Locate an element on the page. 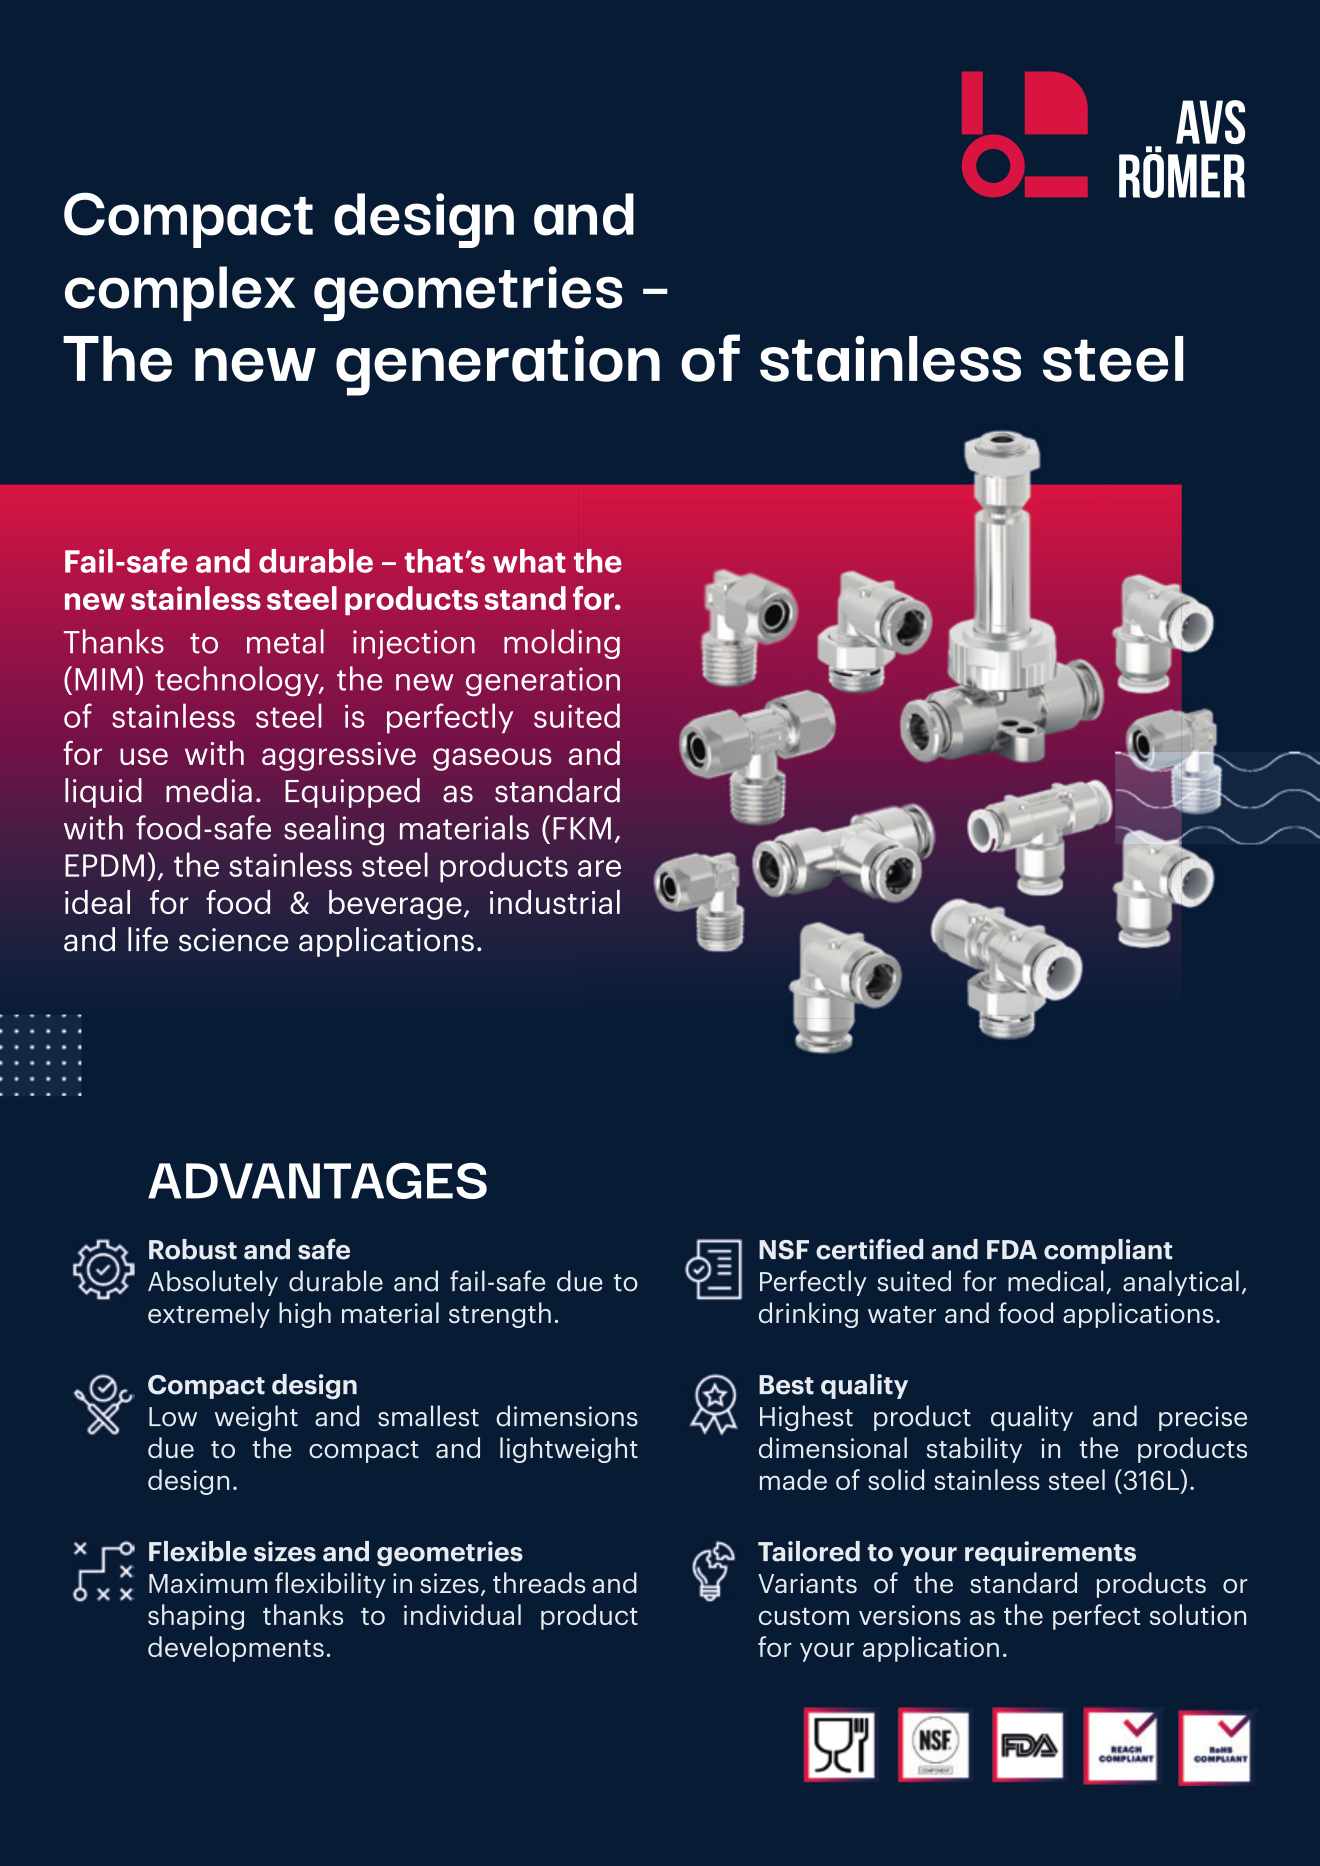 Image resolution: width=1320 pixels, height=1866 pixels. ADVANTAGES is located at coordinates (317, 1181).
